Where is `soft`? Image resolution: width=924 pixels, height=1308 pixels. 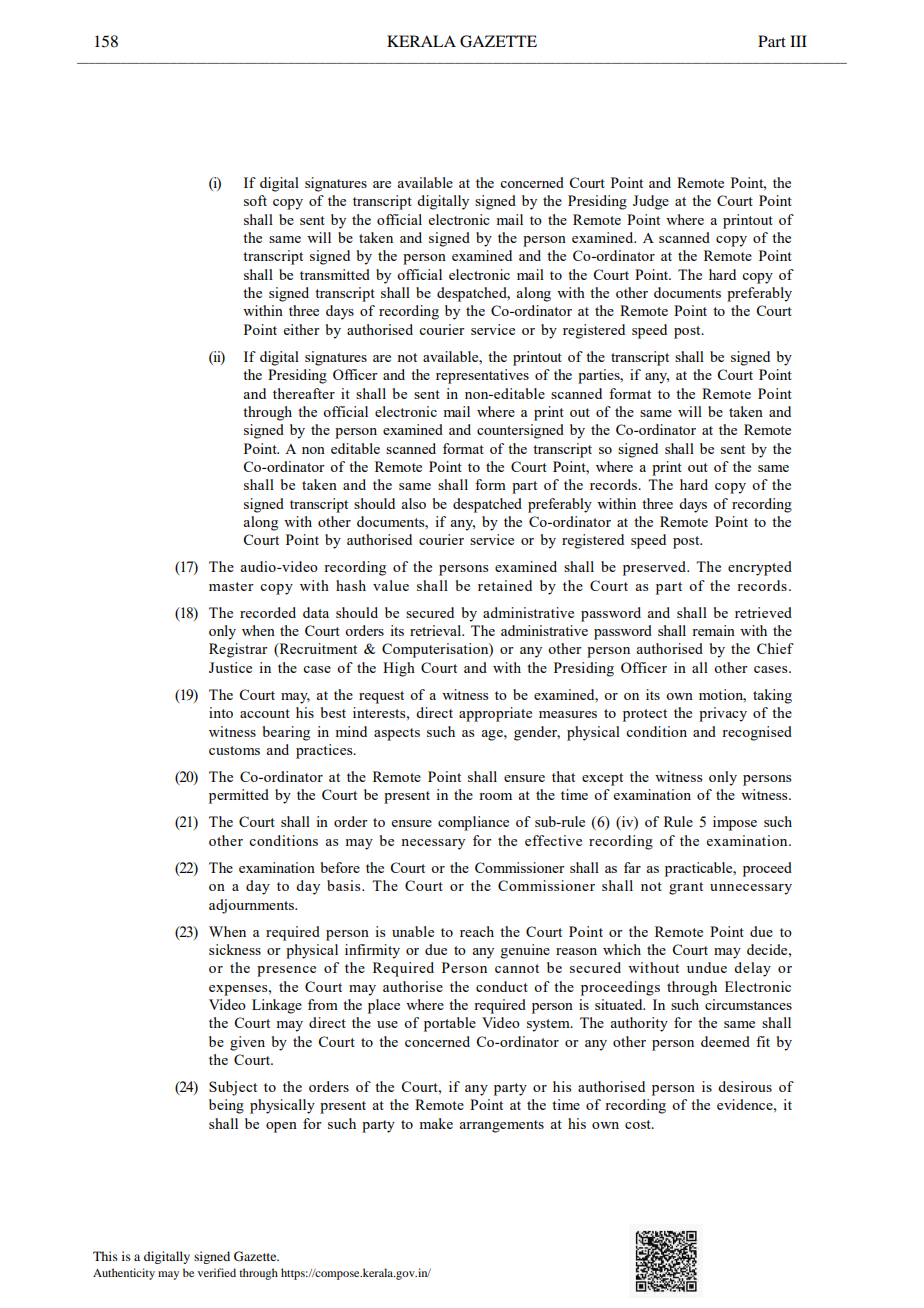 soft is located at coordinates (255, 200).
